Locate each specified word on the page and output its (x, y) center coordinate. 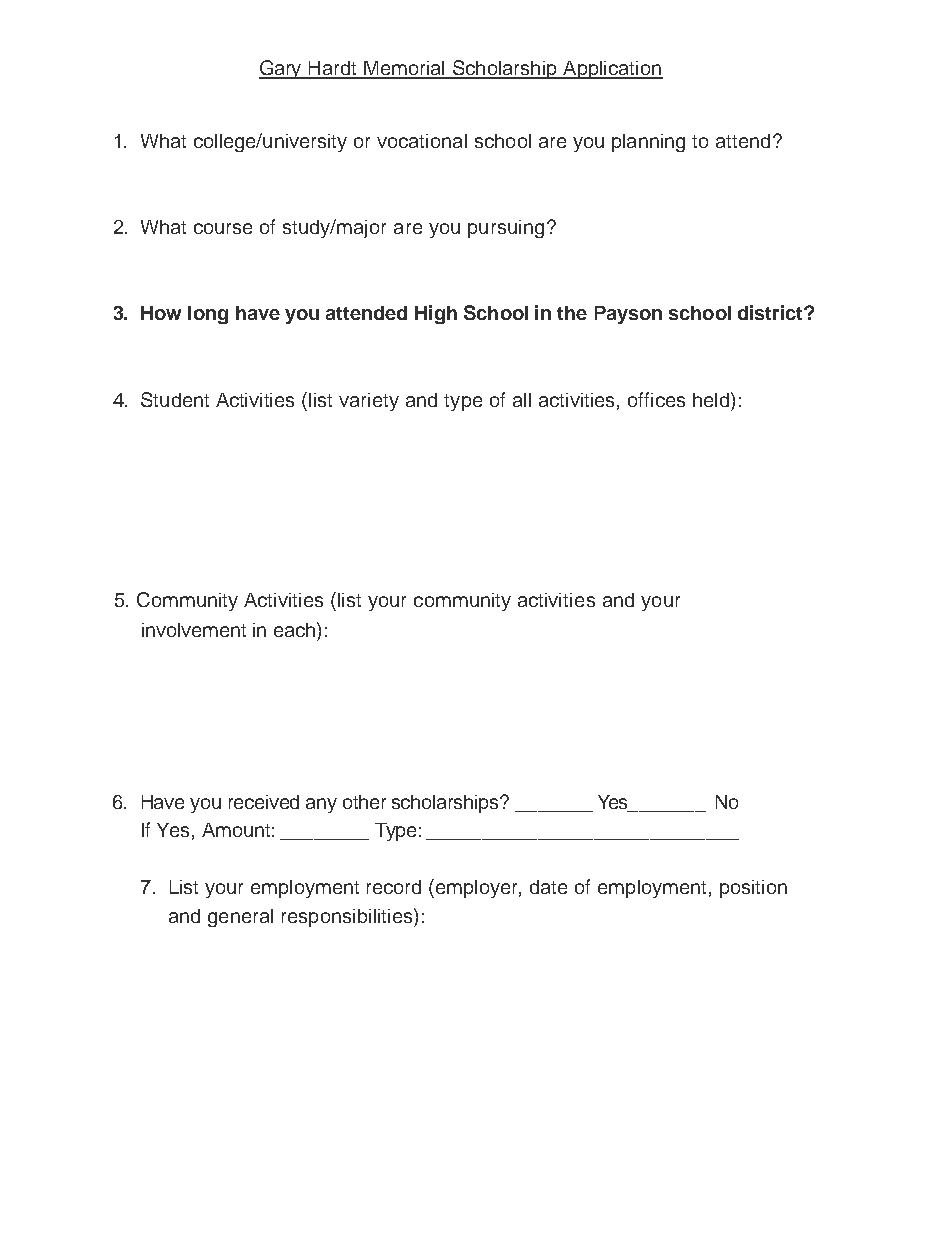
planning (648, 143)
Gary (282, 69)
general (240, 918)
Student (175, 399)
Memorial (404, 69)
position (753, 889)
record (394, 887)
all (522, 400)
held (712, 399)
